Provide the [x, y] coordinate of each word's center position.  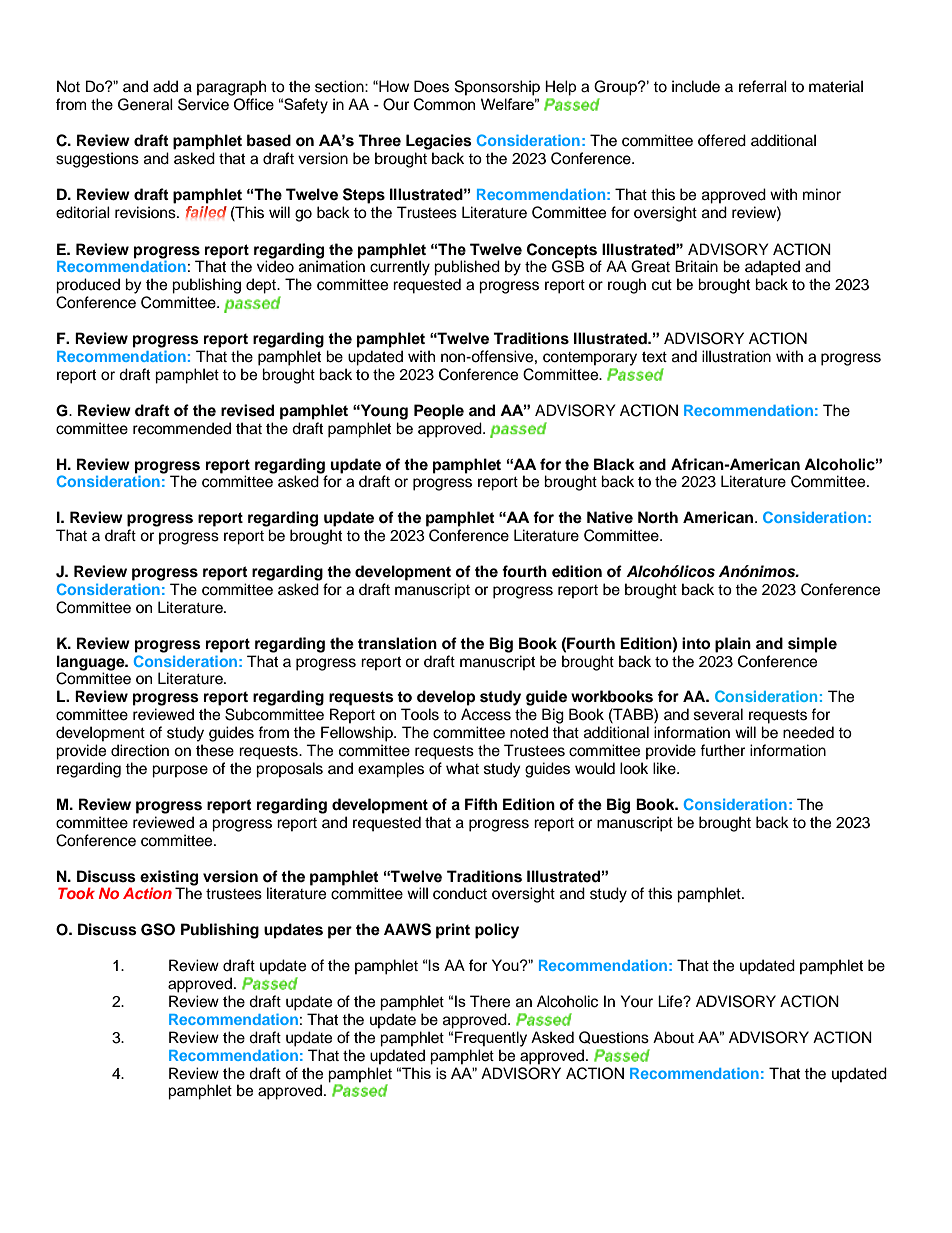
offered [722, 140]
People [439, 412]
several [718, 714]
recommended [182, 428]
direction [140, 750]
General [145, 104]
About [673, 1037]
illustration [736, 356]
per [340, 932]
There [490, 1001]
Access [486, 714]
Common [444, 104]
